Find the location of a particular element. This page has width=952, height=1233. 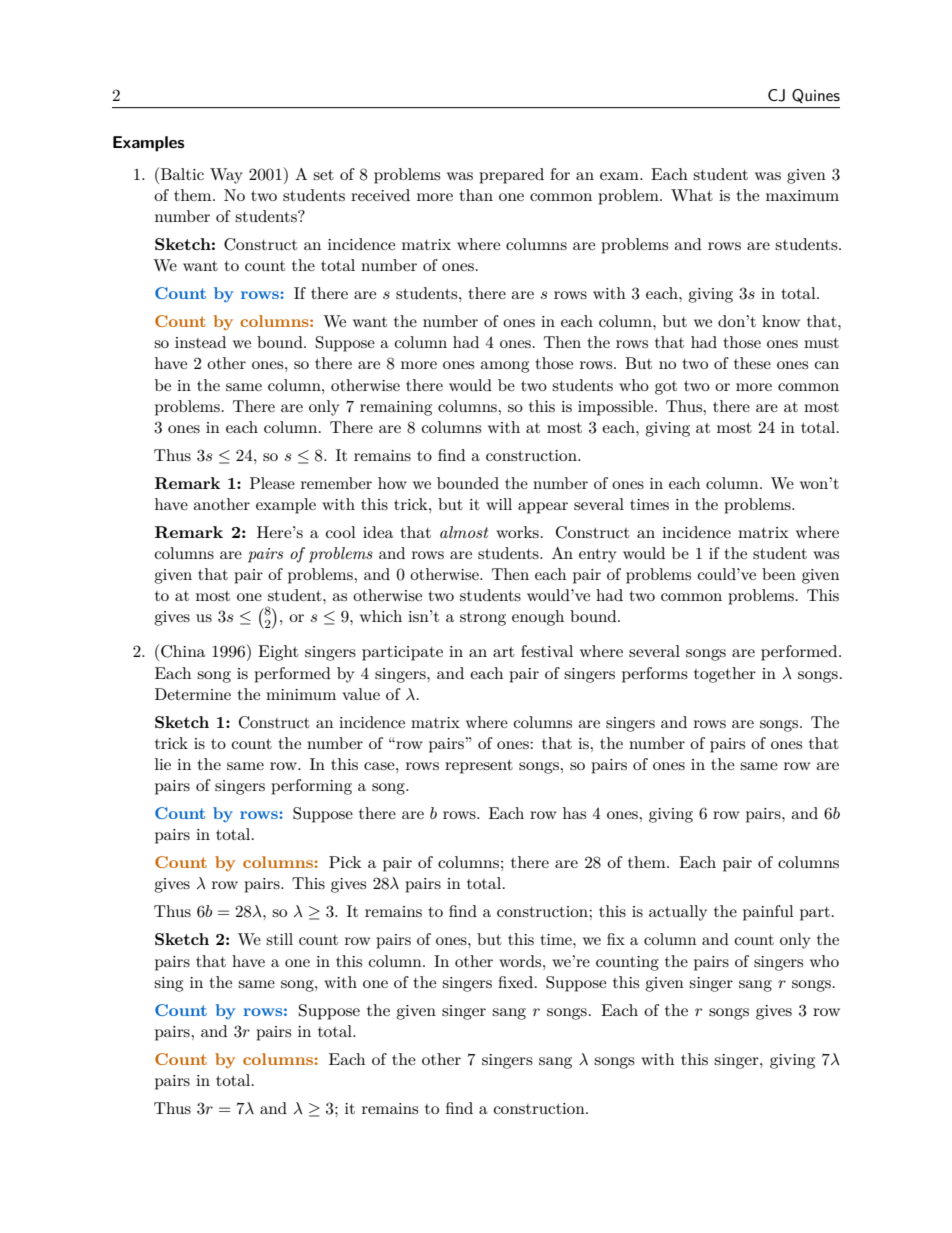

Determine is located at coordinates (193, 694).
